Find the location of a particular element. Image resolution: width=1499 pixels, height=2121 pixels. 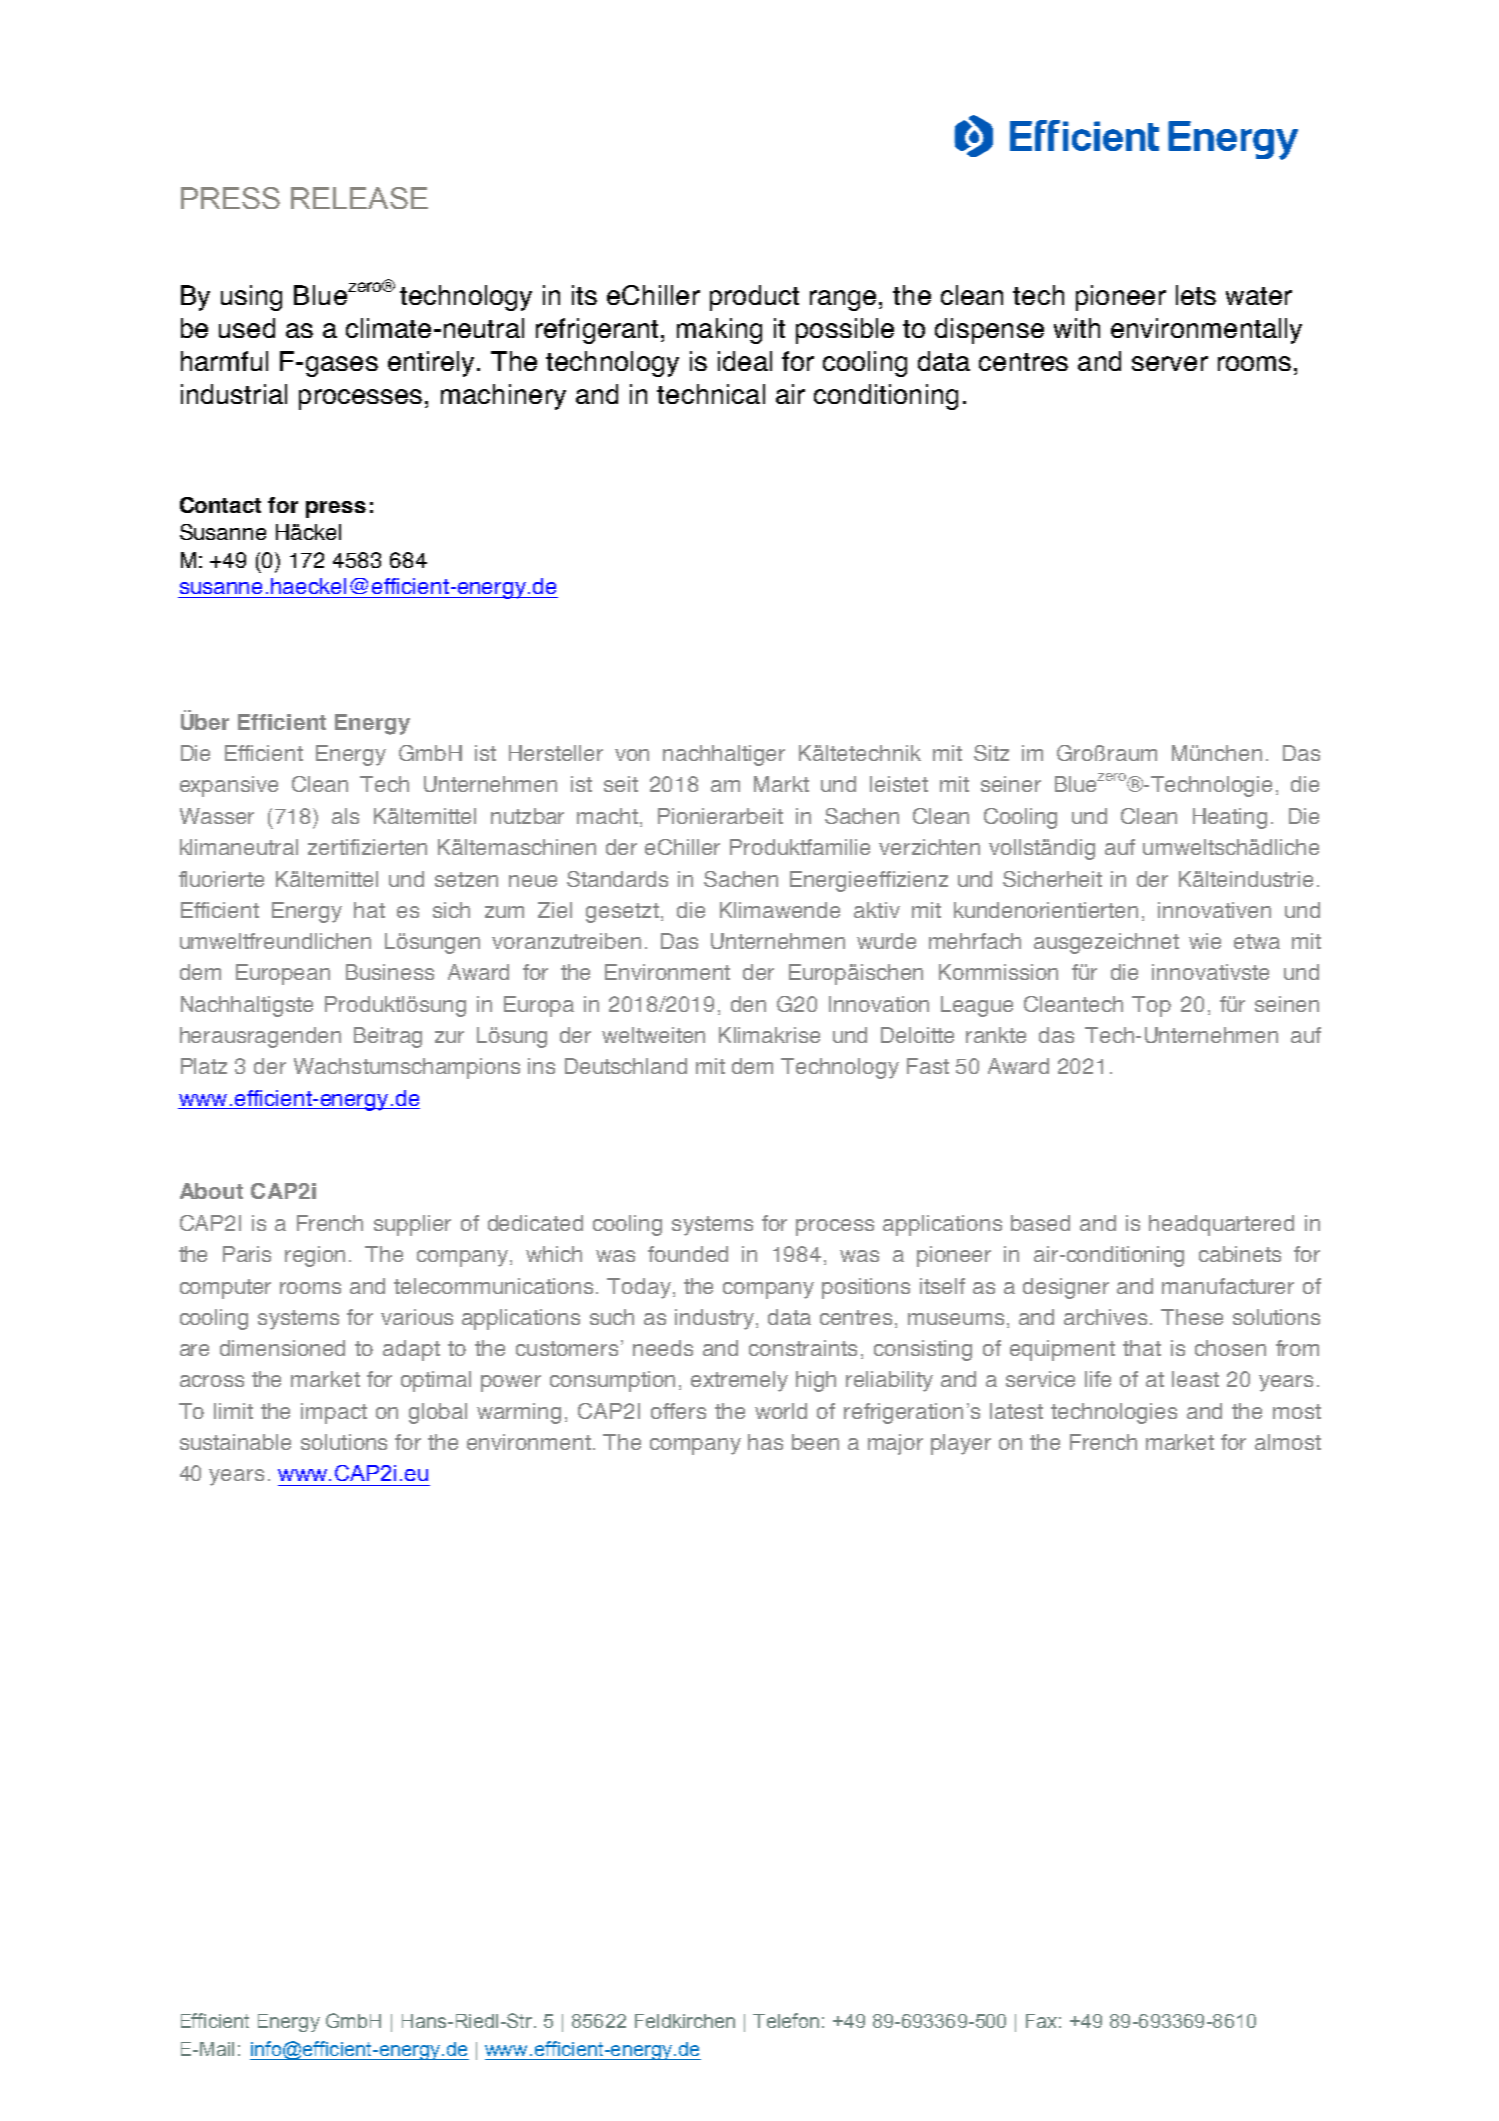

lets is located at coordinates (1196, 295).
